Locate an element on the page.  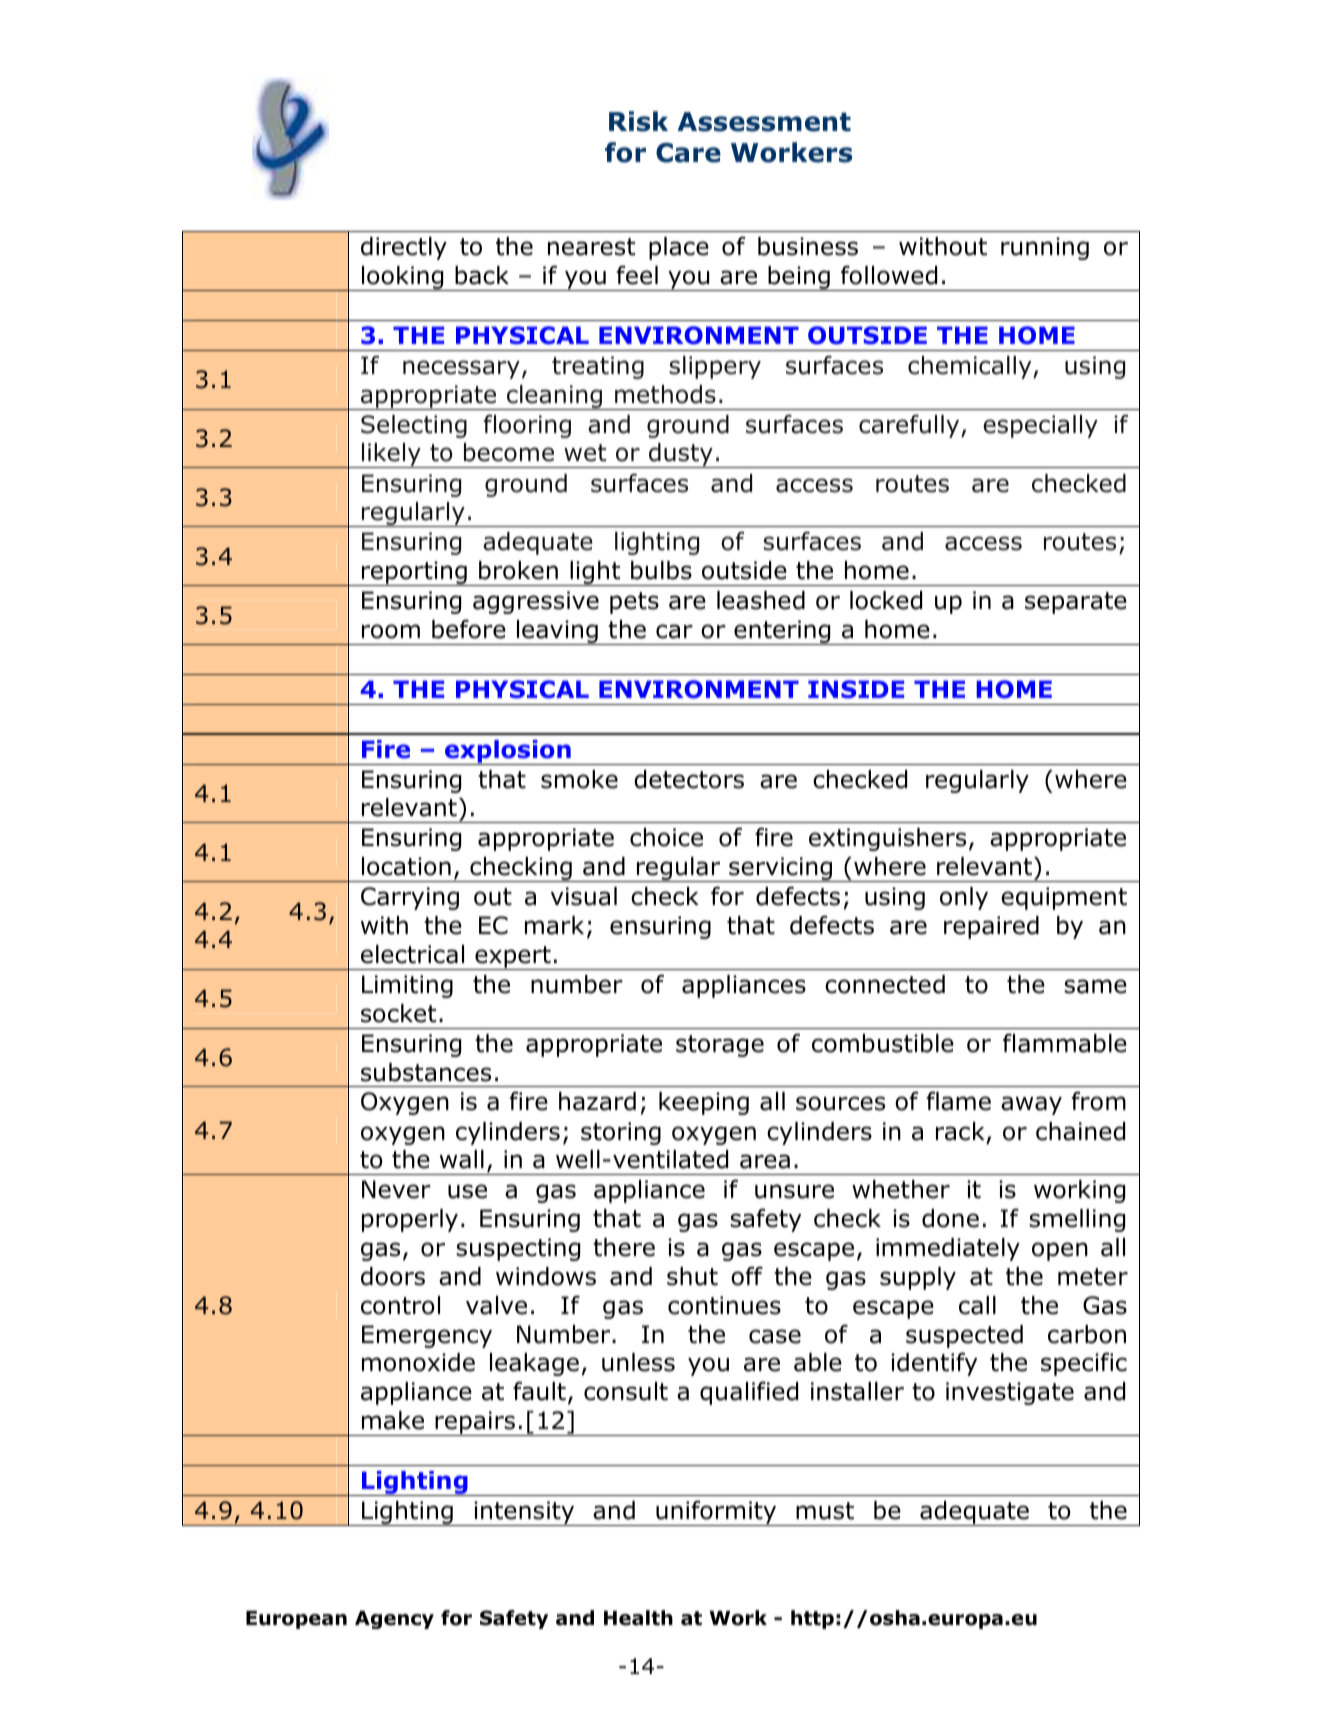
uniformity is located at coordinates (716, 1513).
